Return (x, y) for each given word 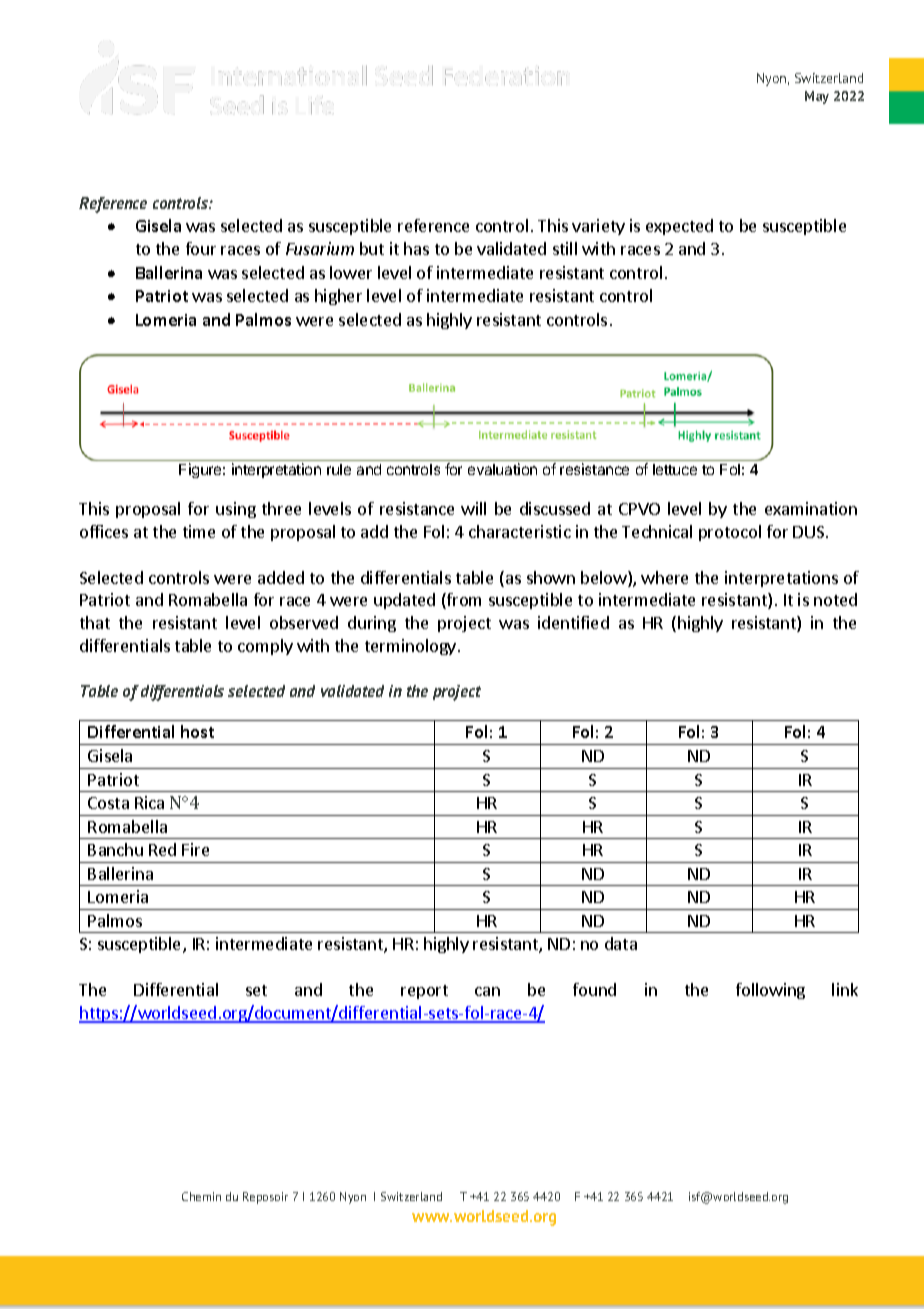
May (817, 97)
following (770, 991)
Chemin (201, 1196)
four (201, 248)
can (487, 991)
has (416, 248)
